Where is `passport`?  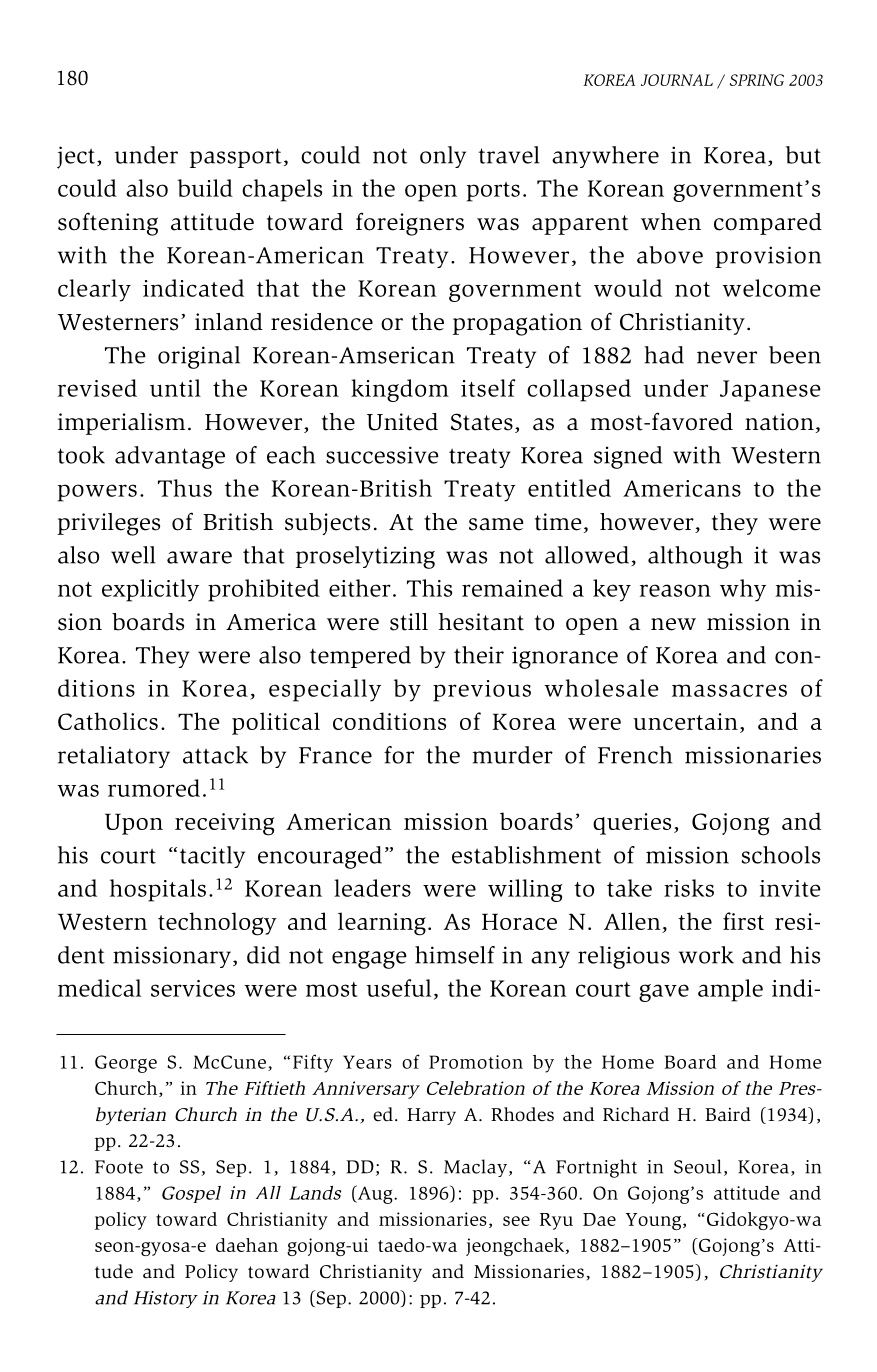
passport is located at coordinates (236, 158).
